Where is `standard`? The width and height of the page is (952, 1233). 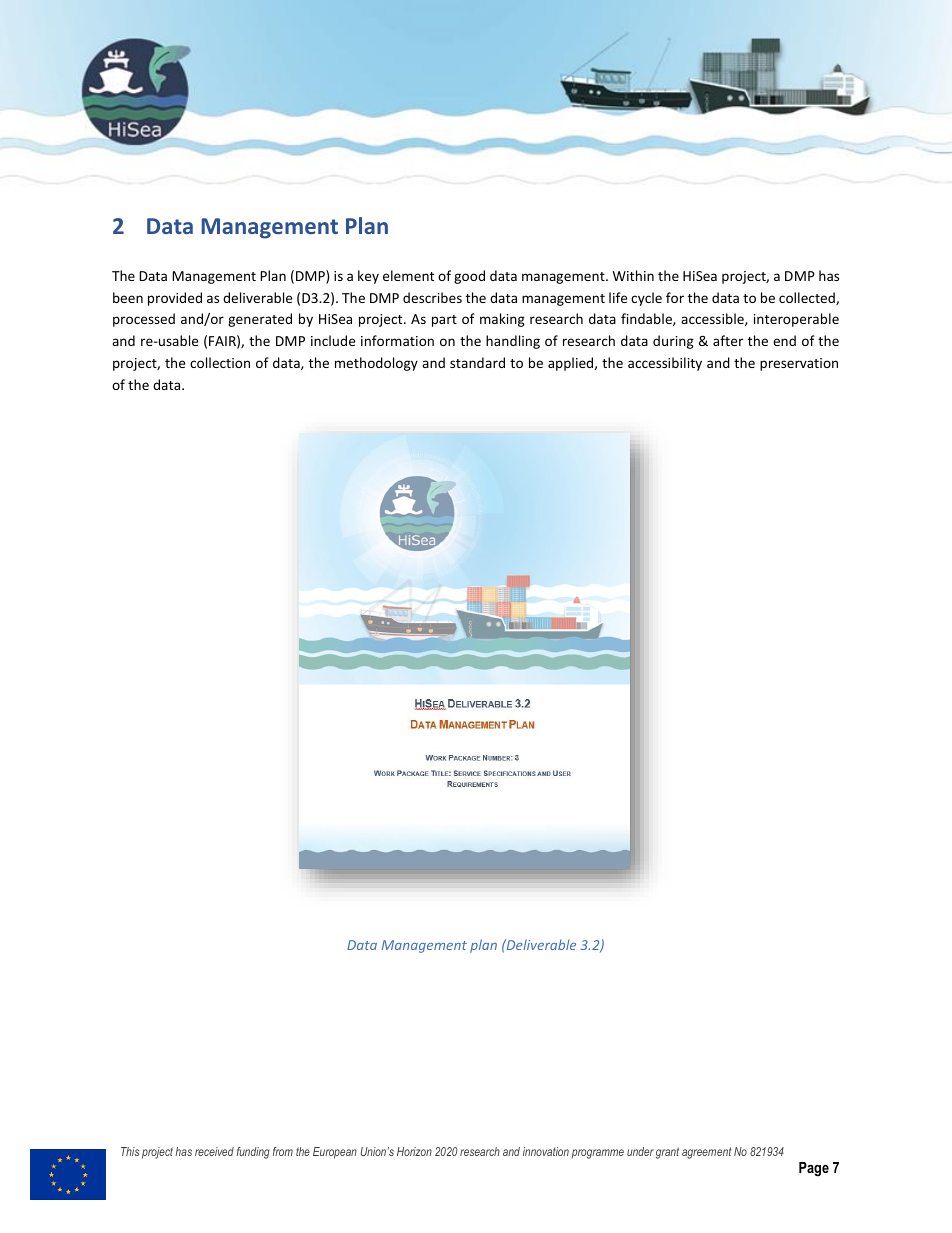
standard is located at coordinates (477, 362).
